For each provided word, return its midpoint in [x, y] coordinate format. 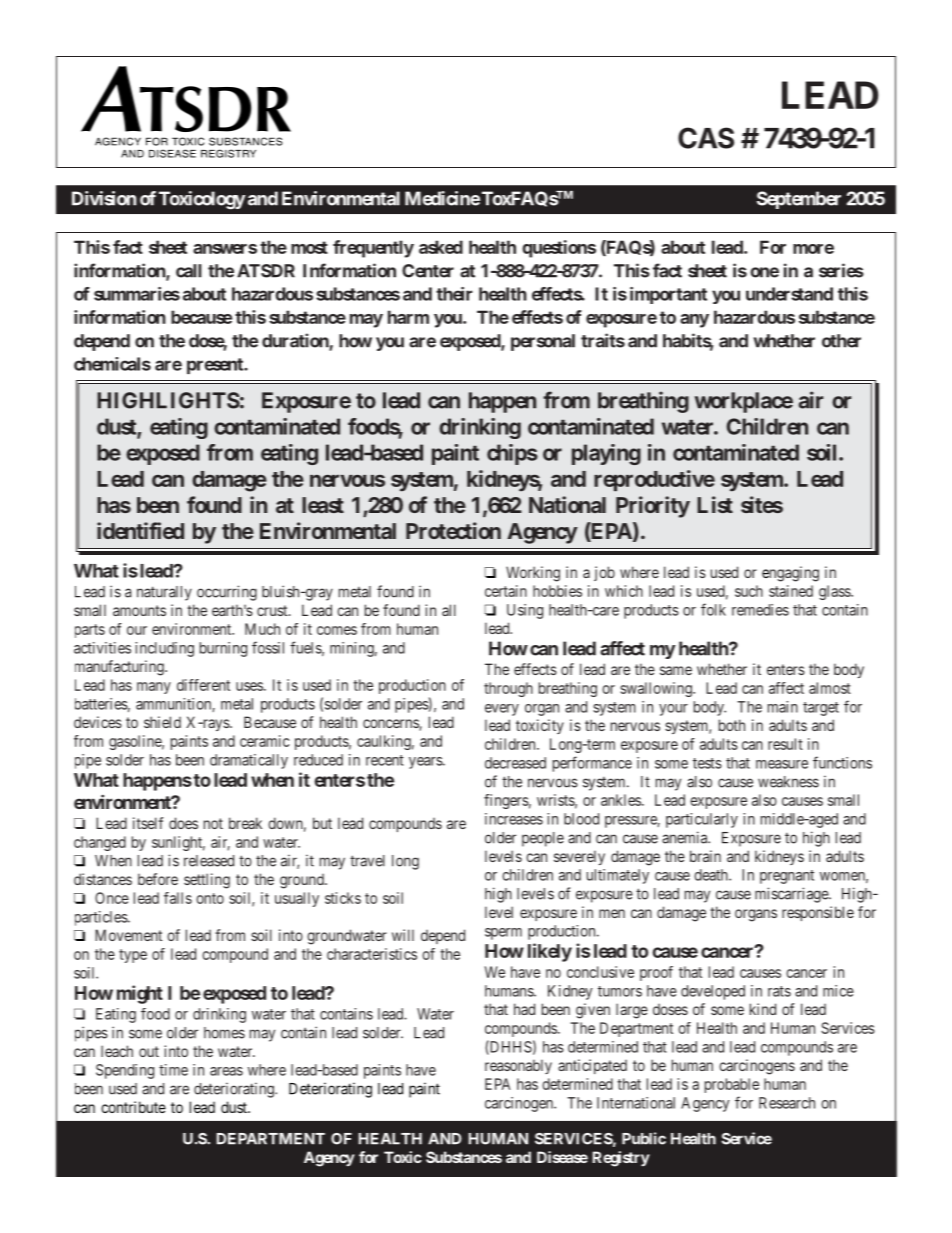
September [799, 200]
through [508, 689]
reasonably [518, 1066]
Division [104, 198]
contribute [133, 1107]
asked [441, 247]
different [203, 685]
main [783, 707]
